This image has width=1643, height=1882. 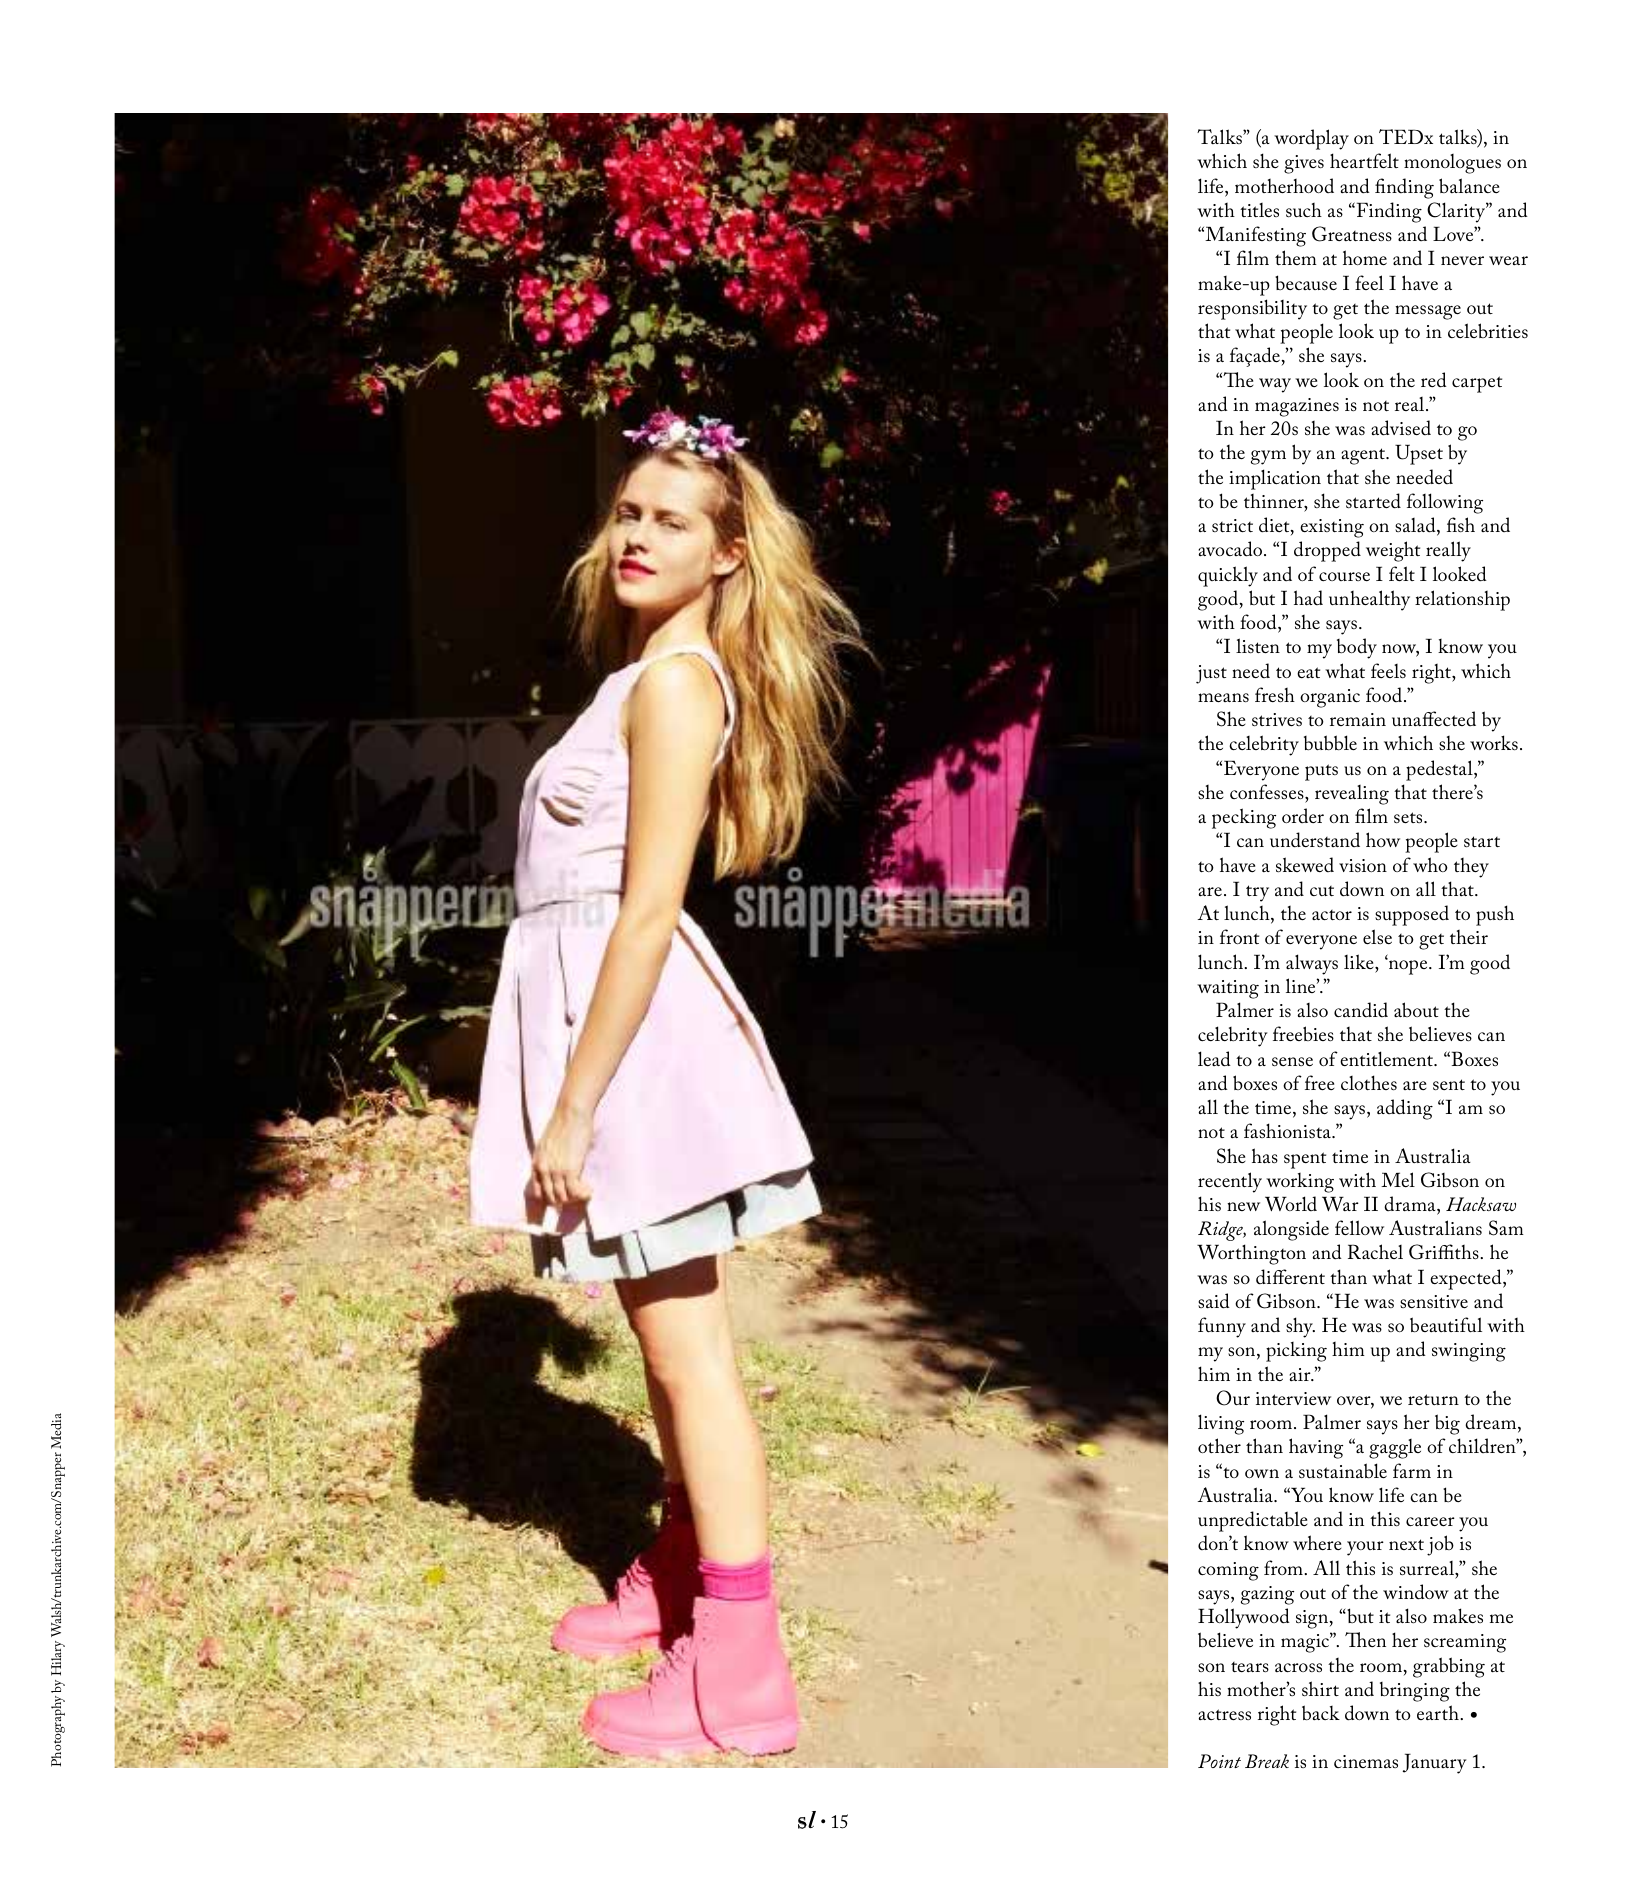 What do you see at coordinates (1250, 1667) in the image?
I see `tears` at bounding box center [1250, 1667].
